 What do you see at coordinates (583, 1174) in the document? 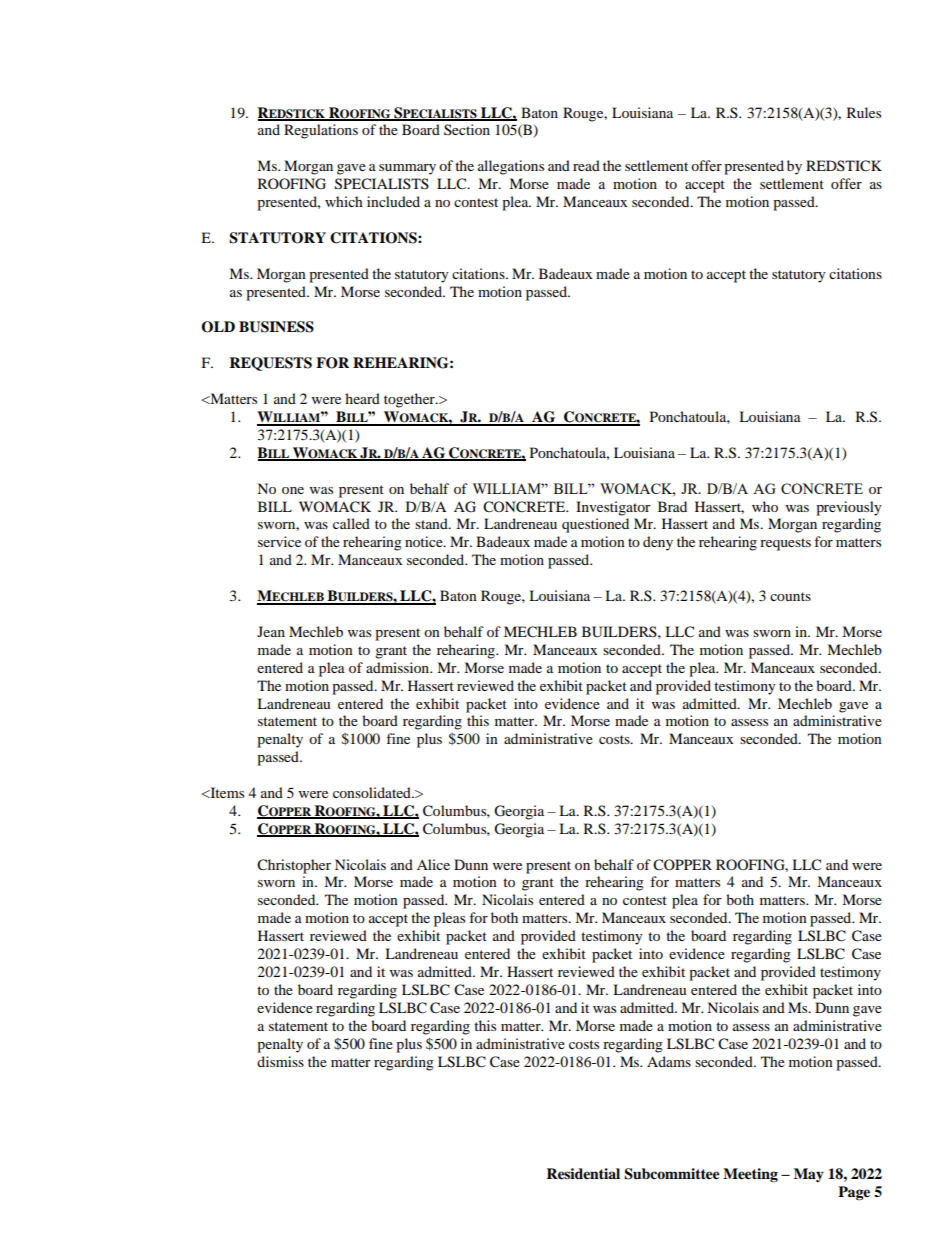
I see `Residential` at bounding box center [583, 1174].
